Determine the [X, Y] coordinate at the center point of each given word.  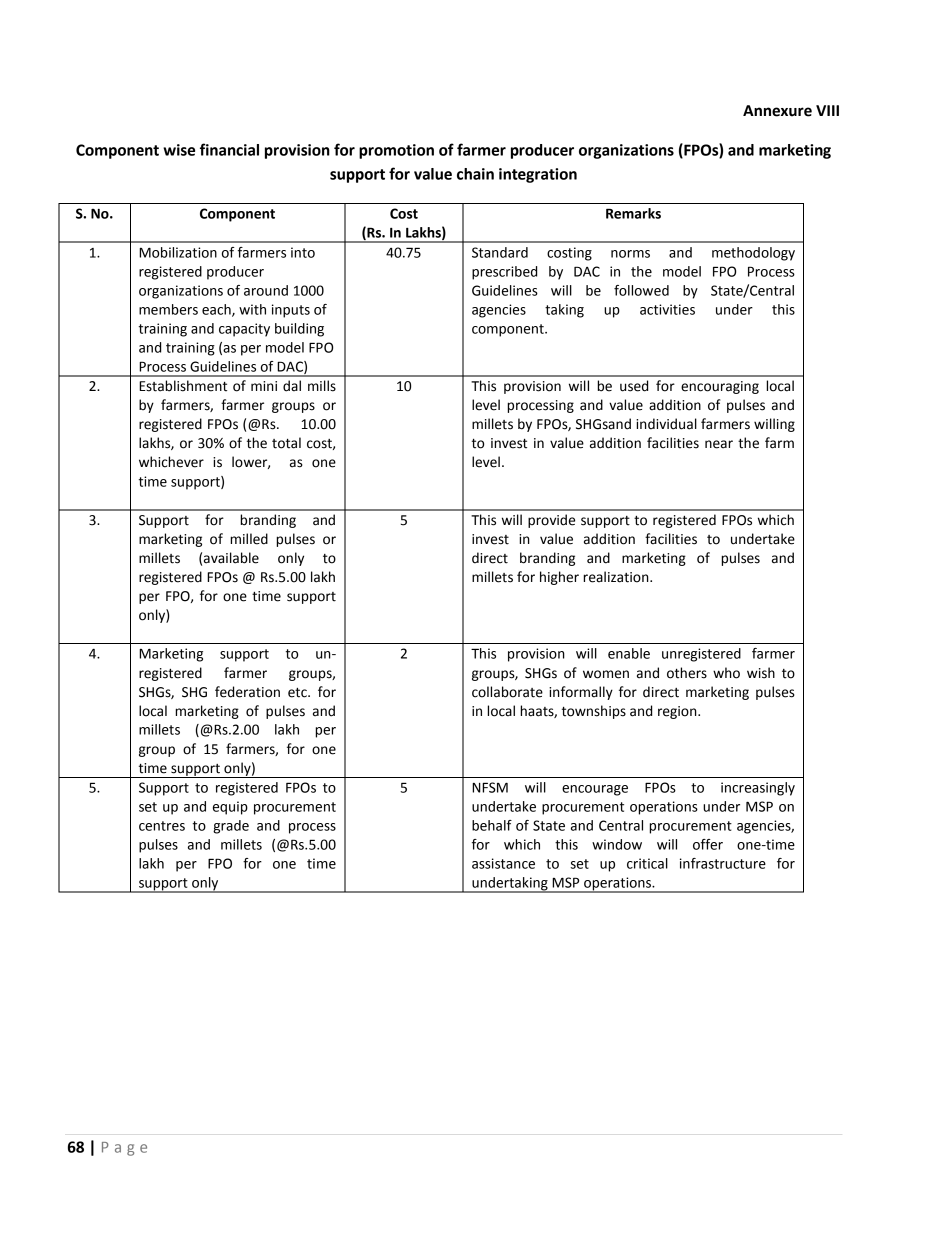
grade [231, 827]
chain [475, 174]
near [719, 444]
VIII [827, 110]
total [286, 443]
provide [551, 521]
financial [229, 149]
